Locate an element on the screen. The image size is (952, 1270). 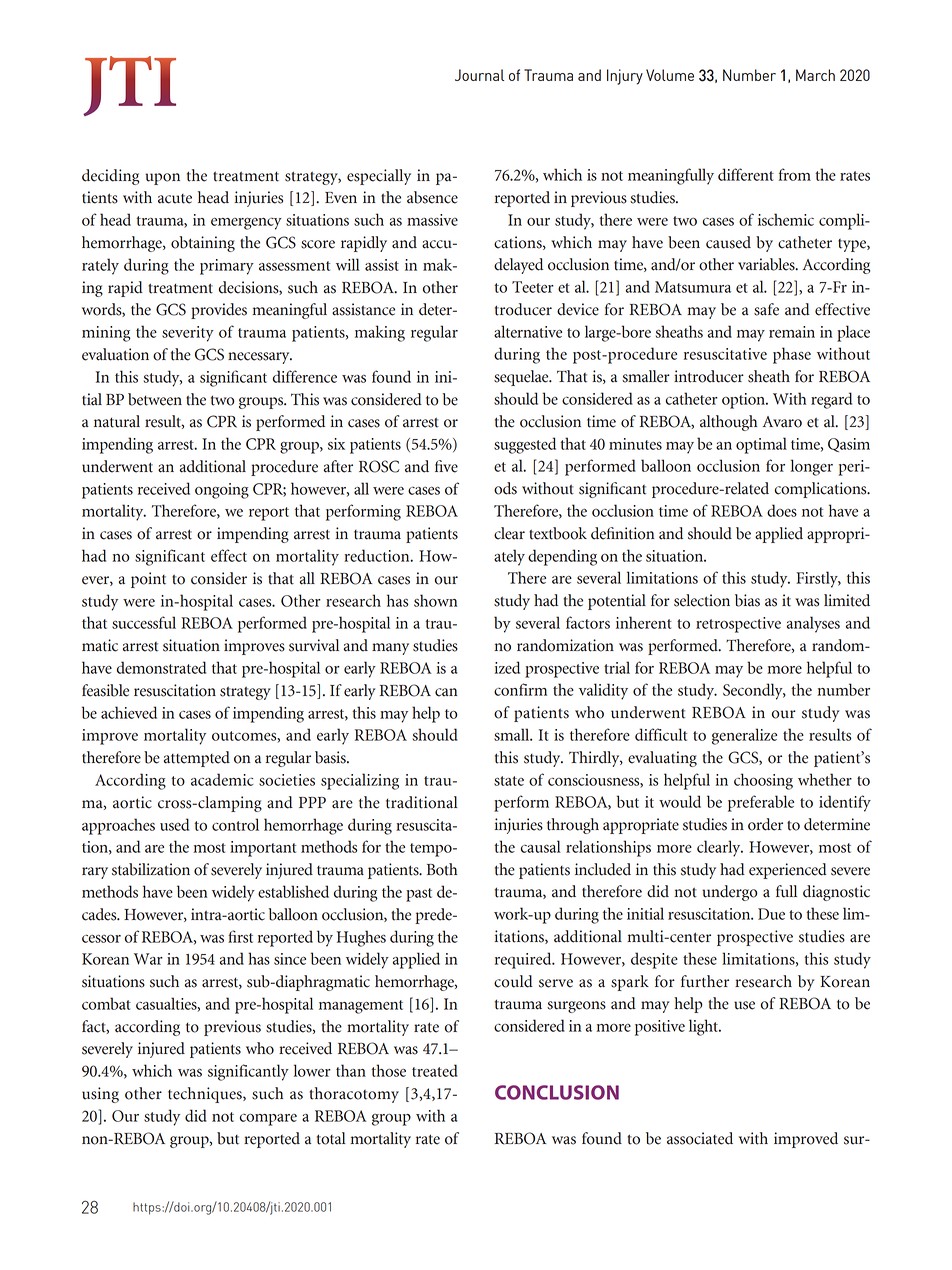
attempted is located at coordinates (197, 759).
